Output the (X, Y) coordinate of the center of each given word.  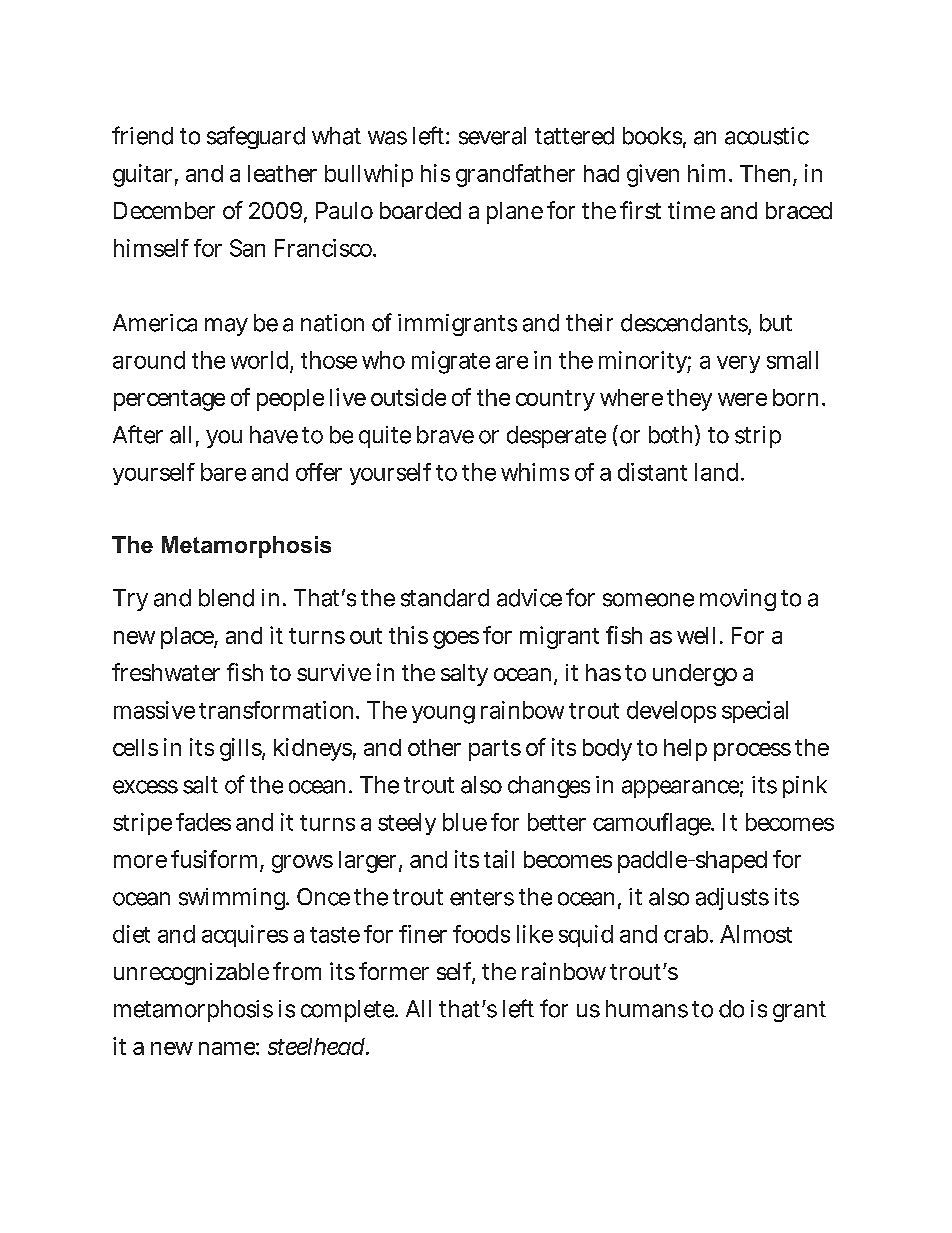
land (718, 472)
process (752, 752)
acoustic (767, 136)
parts (495, 750)
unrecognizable (191, 974)
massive (154, 710)
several (492, 136)
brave (445, 435)
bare (223, 472)
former (394, 971)
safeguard (256, 137)
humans (647, 1009)
